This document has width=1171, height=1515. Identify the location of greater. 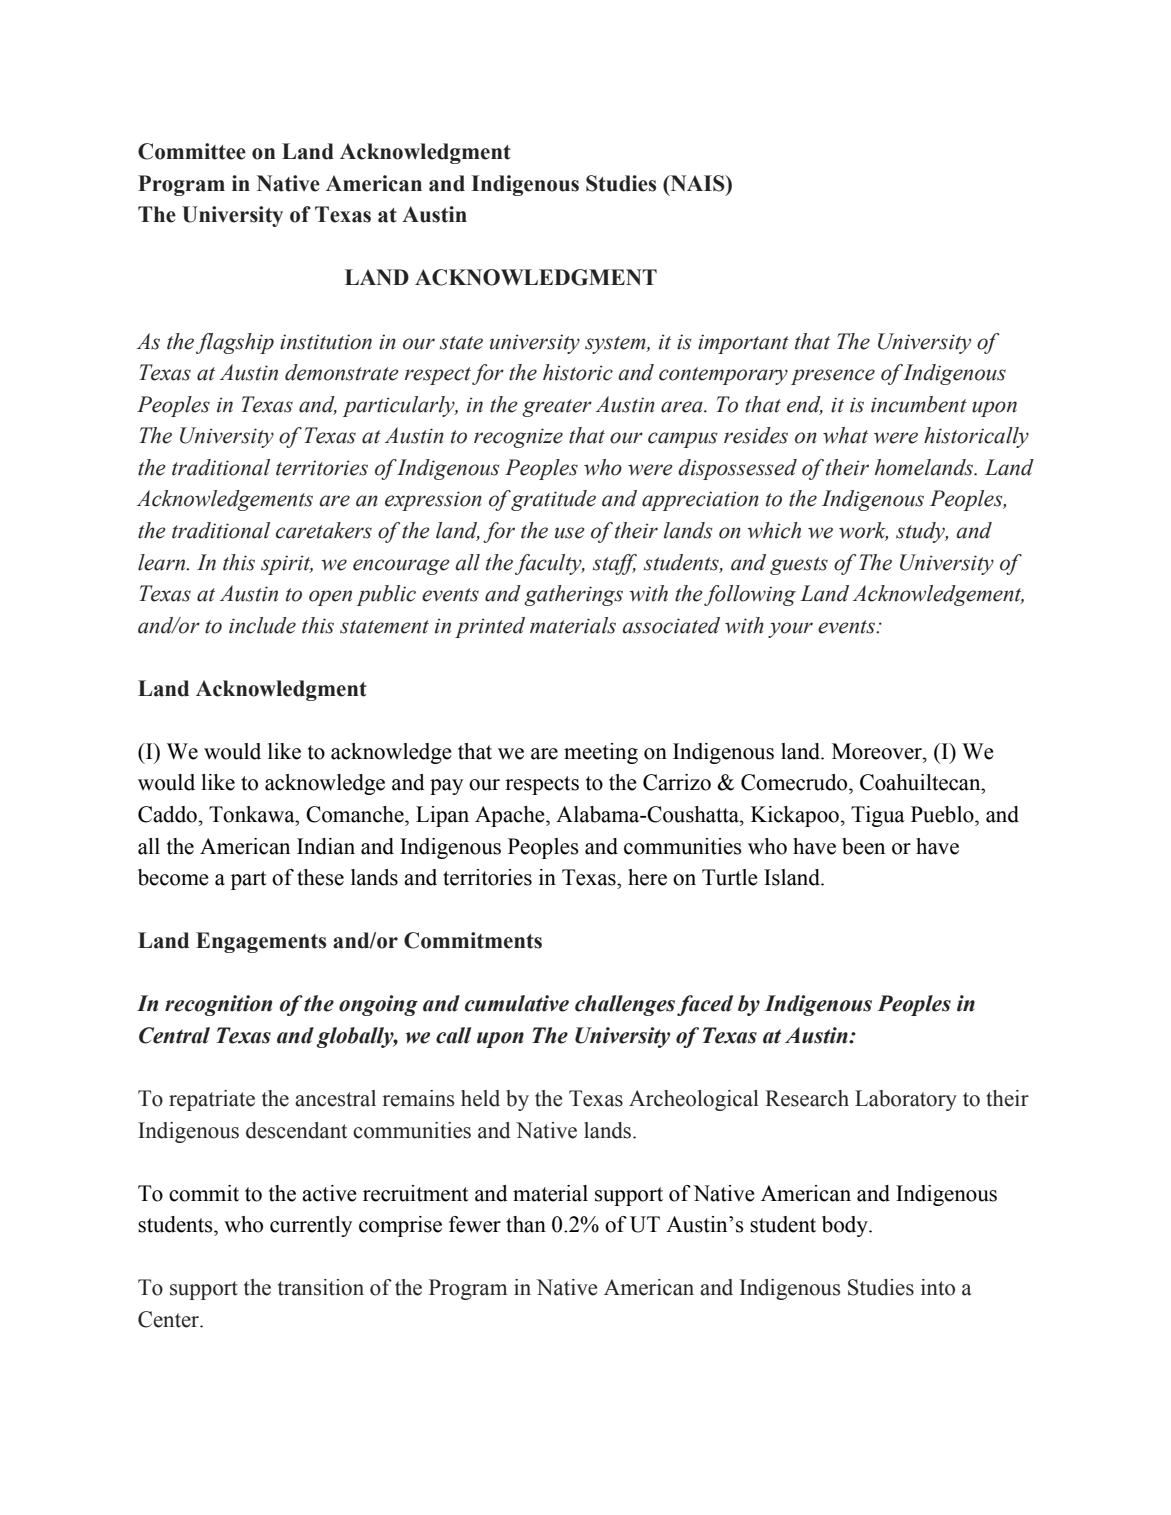
(557, 408).
